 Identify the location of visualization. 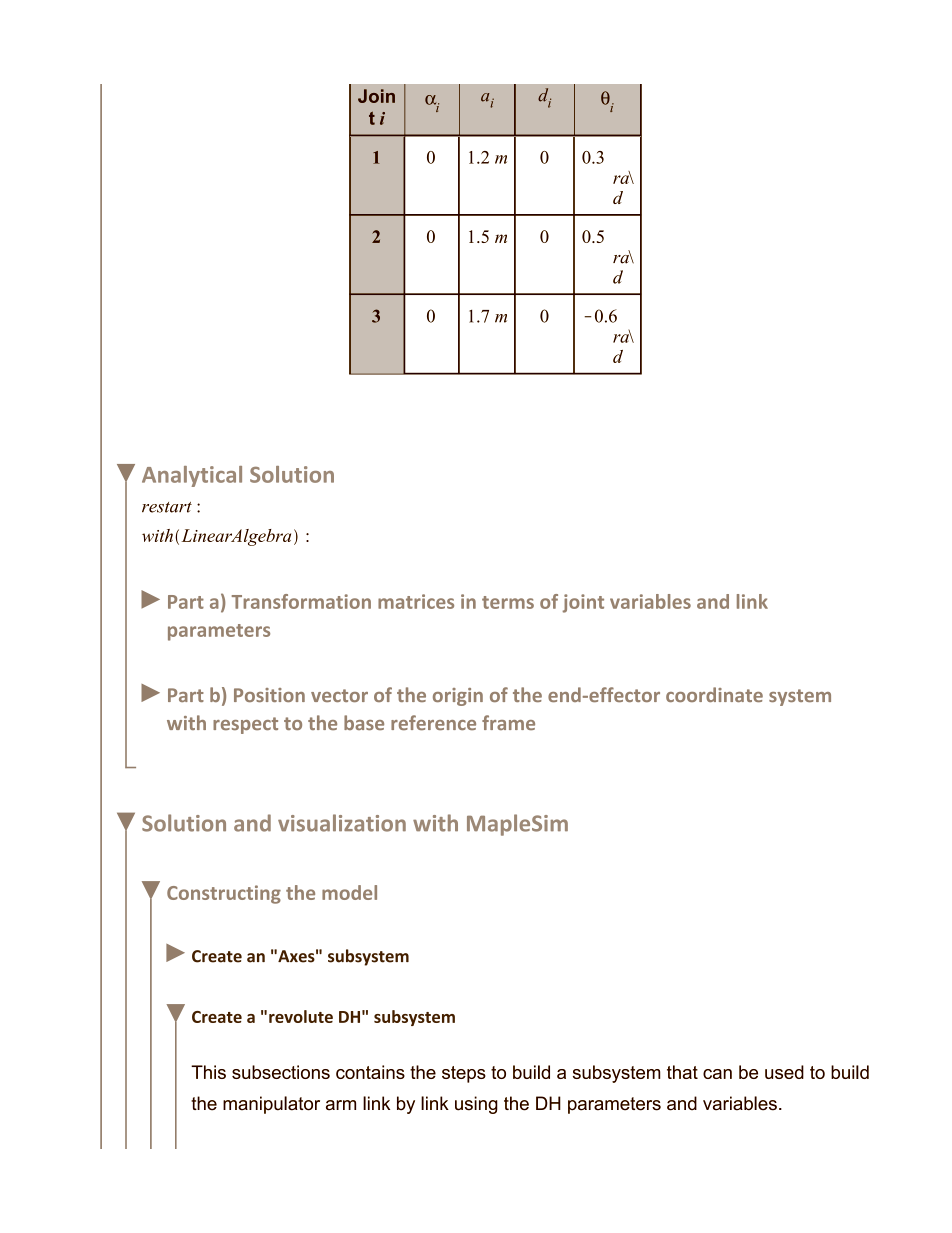
(342, 823).
